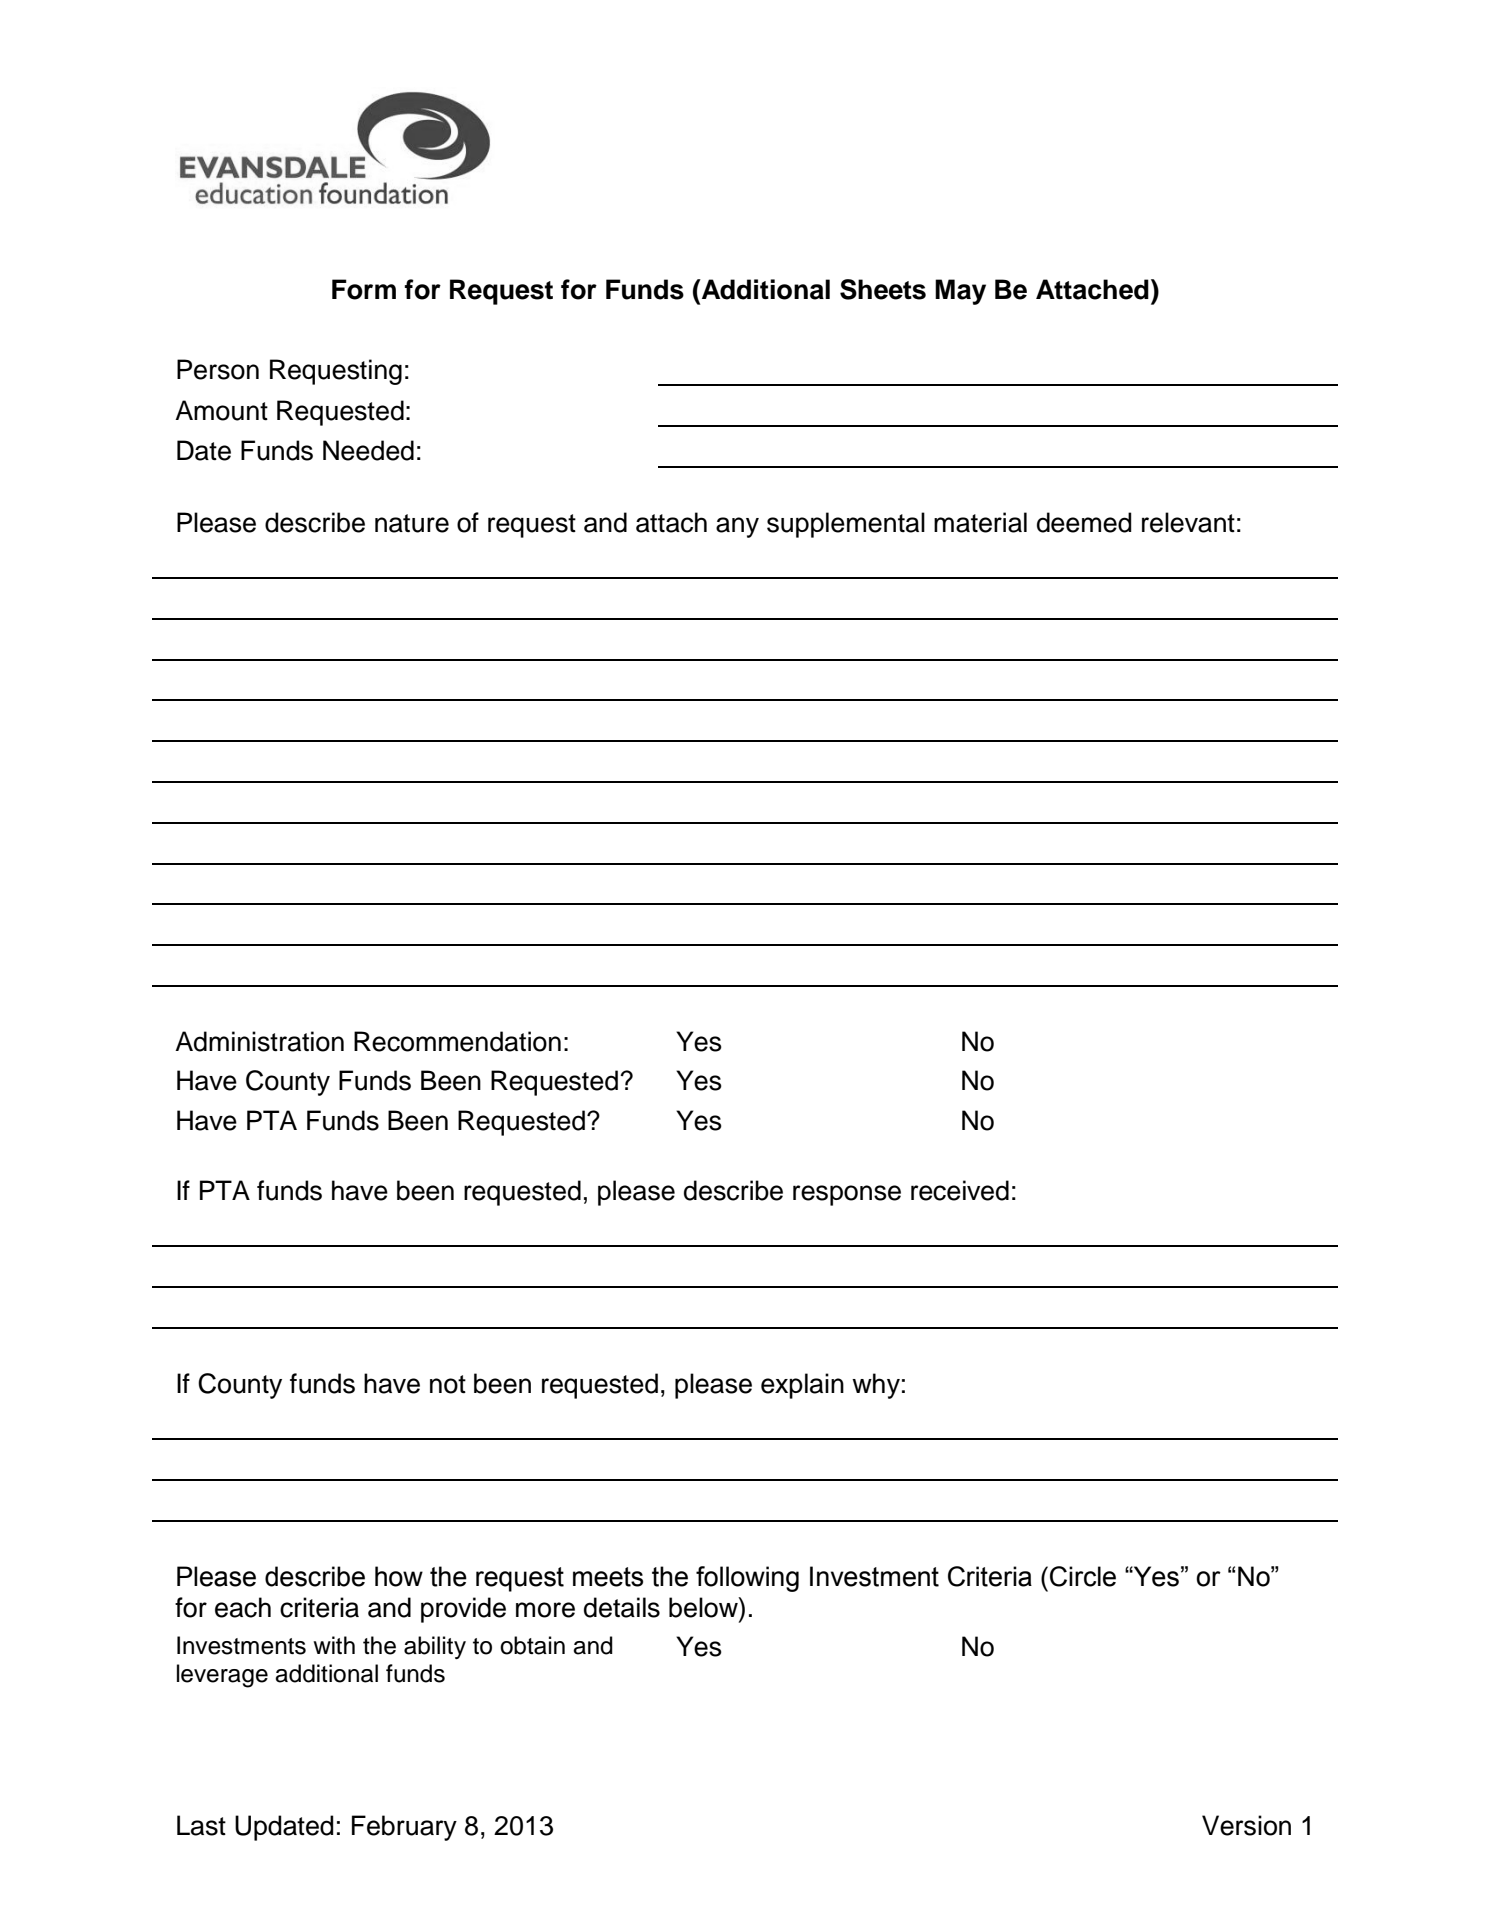 This screenshot has width=1490, height=1928. What do you see at coordinates (960, 292) in the screenshot?
I see `May` at bounding box center [960, 292].
